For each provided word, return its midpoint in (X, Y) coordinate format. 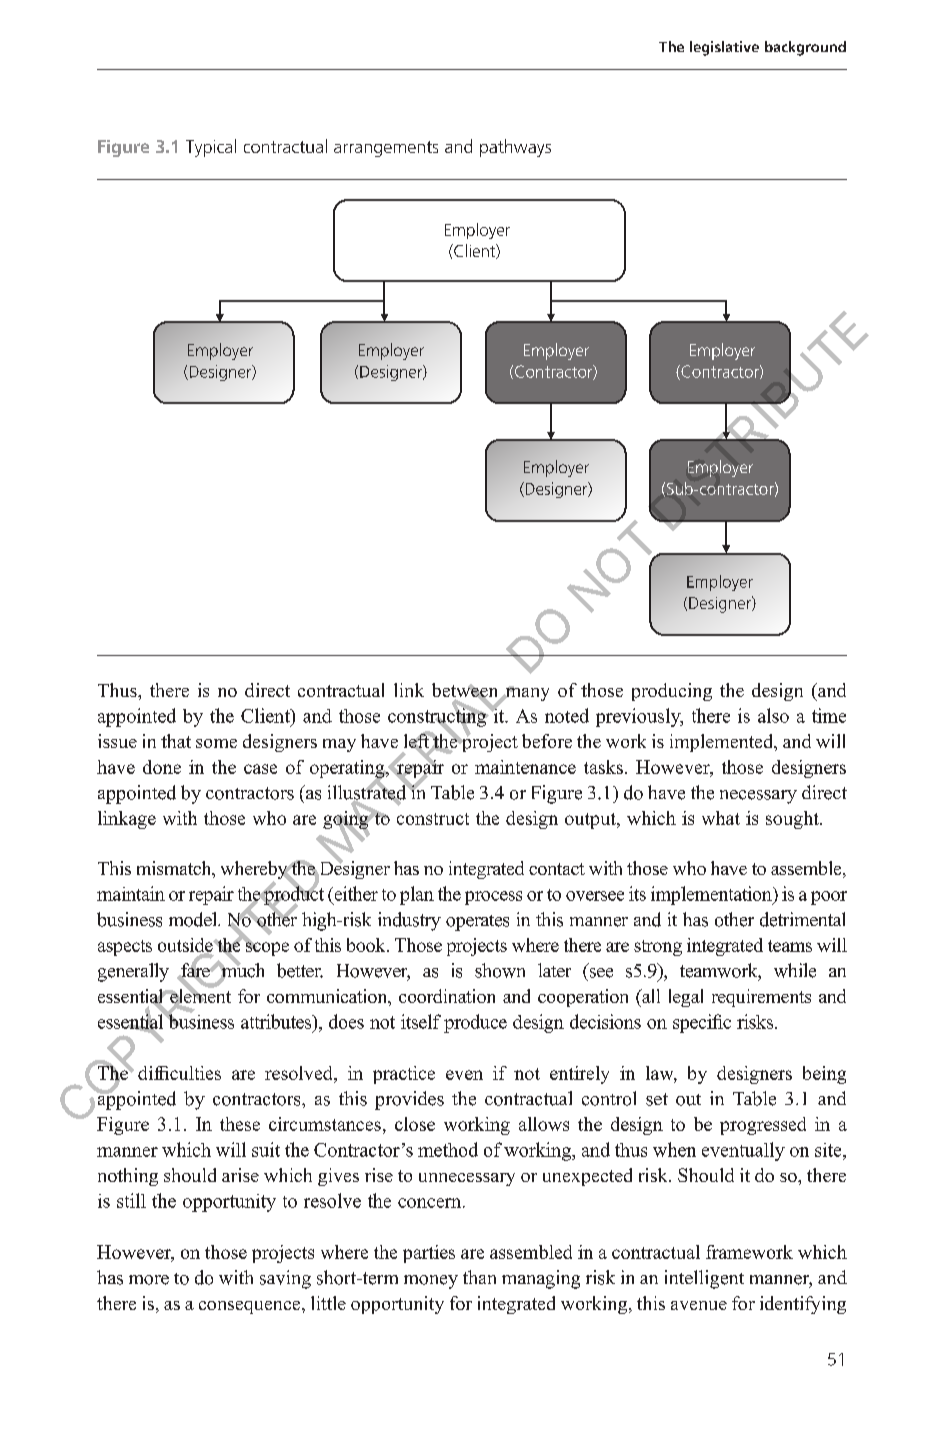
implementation (712, 895)
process (493, 898)
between (466, 691)
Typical (211, 148)
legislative (724, 48)
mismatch (175, 869)
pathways (515, 148)
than (479, 1277)
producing (672, 692)
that (176, 741)
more (149, 1280)
